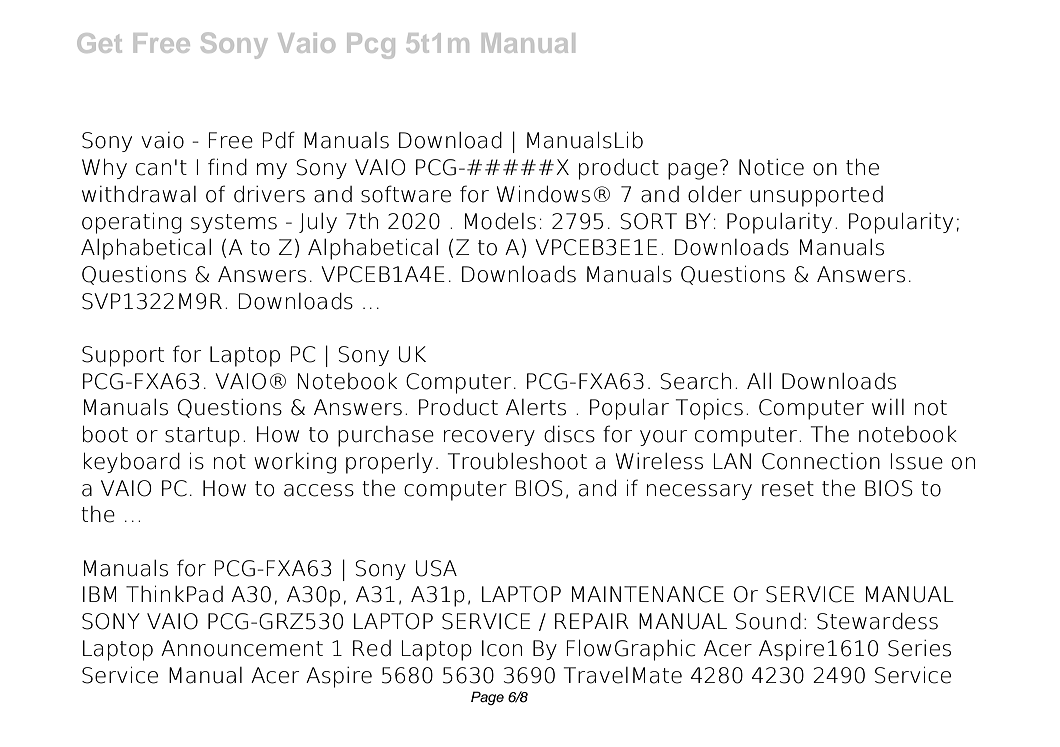 The width and height of the screenshot is (1060, 747). I want to click on reset, so click(788, 489).
